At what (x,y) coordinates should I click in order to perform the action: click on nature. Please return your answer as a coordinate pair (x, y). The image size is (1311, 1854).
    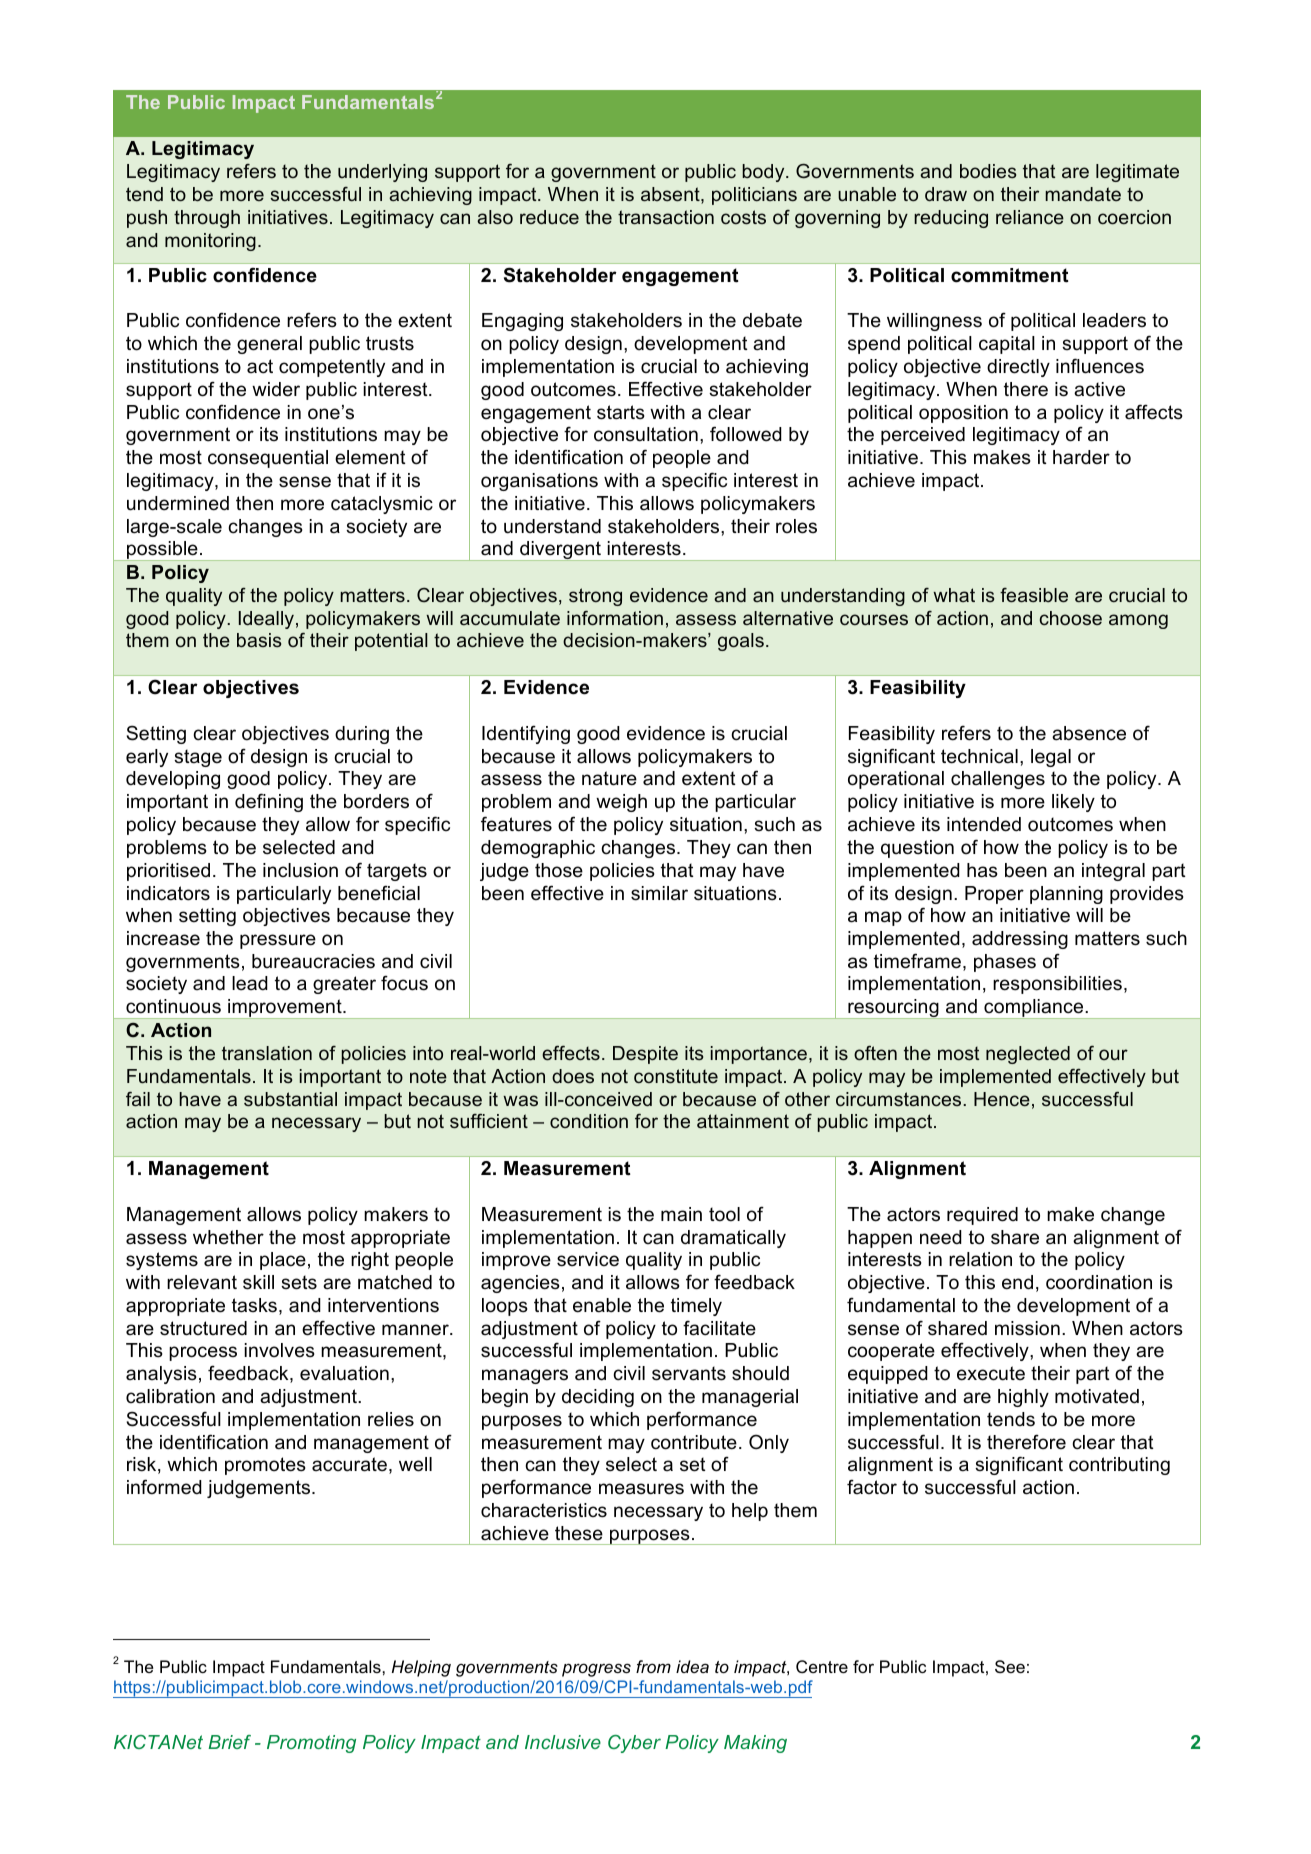
    Looking at the image, I should click on (609, 778).
